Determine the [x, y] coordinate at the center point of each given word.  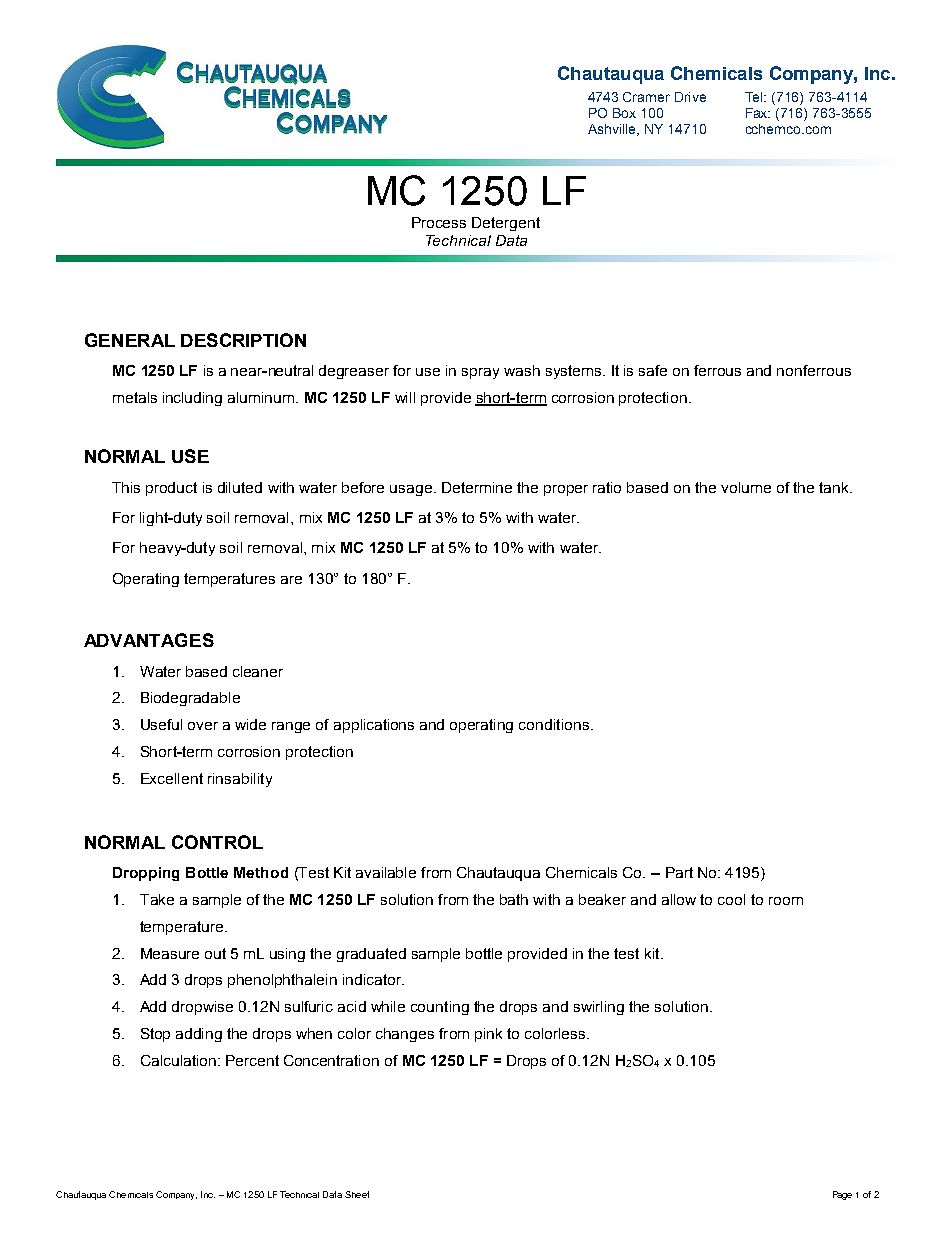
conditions [554, 724]
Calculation [178, 1060]
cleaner [258, 671]
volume [746, 487]
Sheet [357, 1194]
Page [842, 1195]
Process [439, 222]
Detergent [506, 224]
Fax [758, 113]
